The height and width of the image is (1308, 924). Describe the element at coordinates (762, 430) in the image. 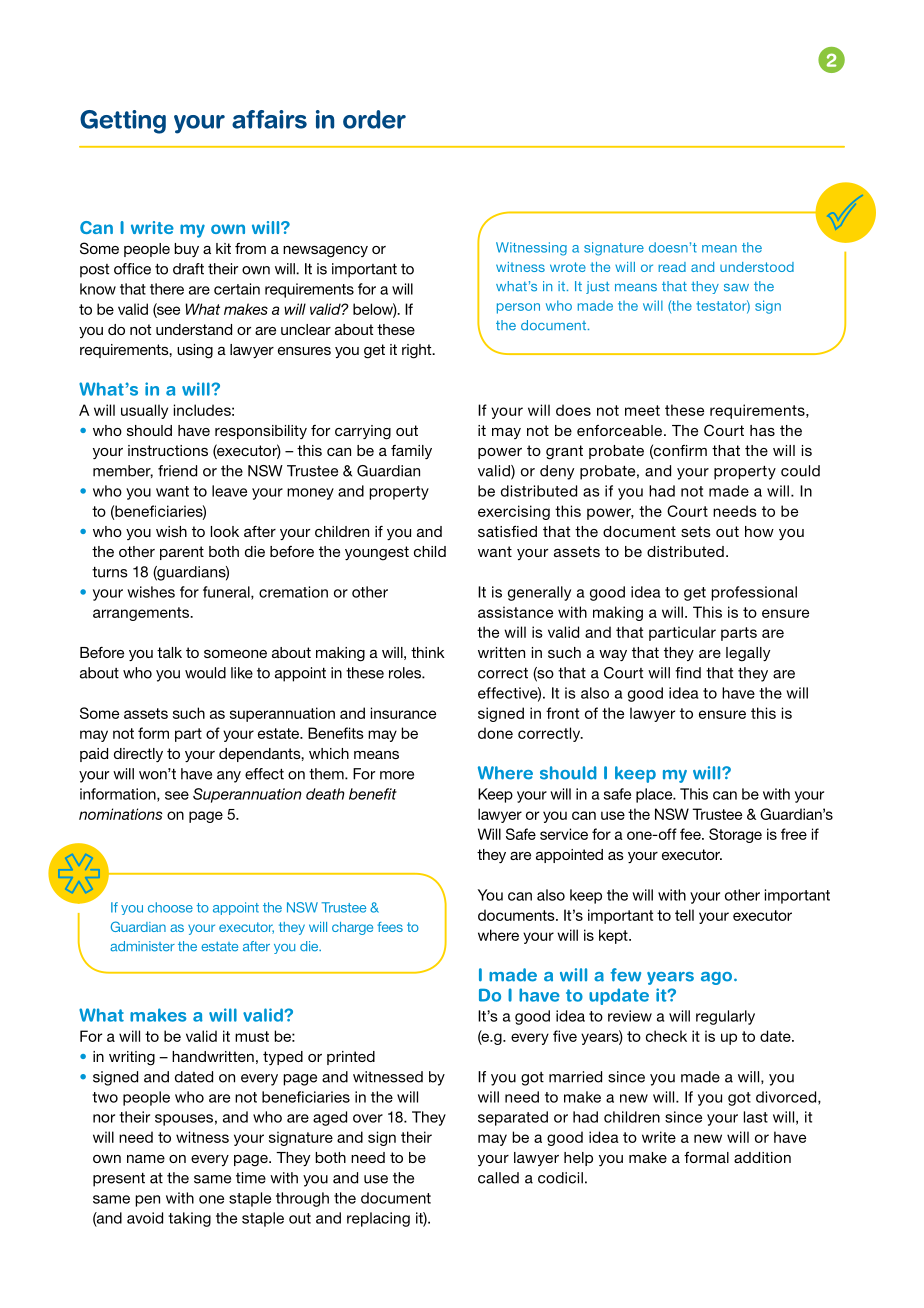

I see `has` at that location.
